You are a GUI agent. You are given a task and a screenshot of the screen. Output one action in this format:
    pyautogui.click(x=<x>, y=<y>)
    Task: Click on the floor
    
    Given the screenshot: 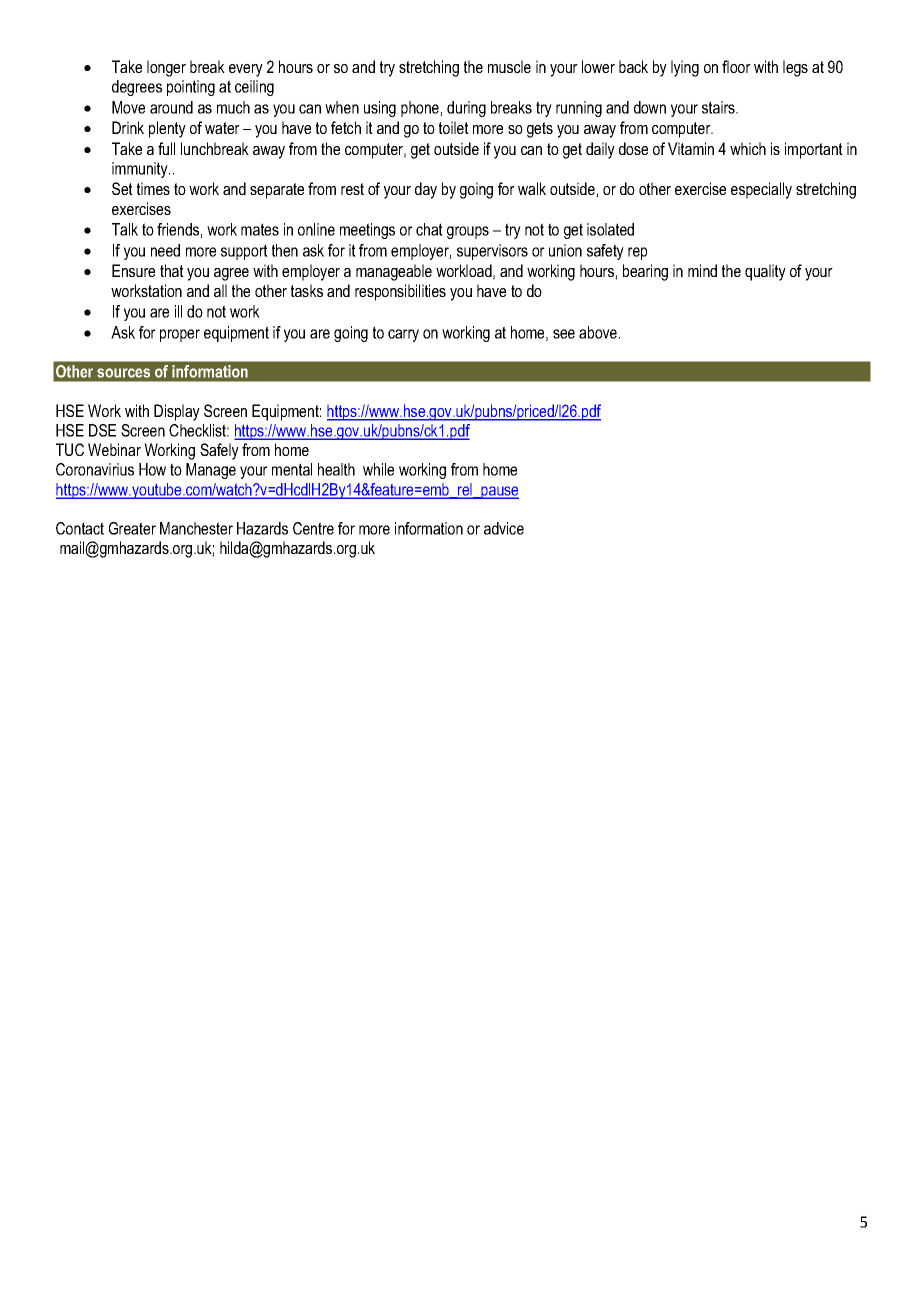 What is the action you would take?
    pyautogui.click(x=736, y=66)
